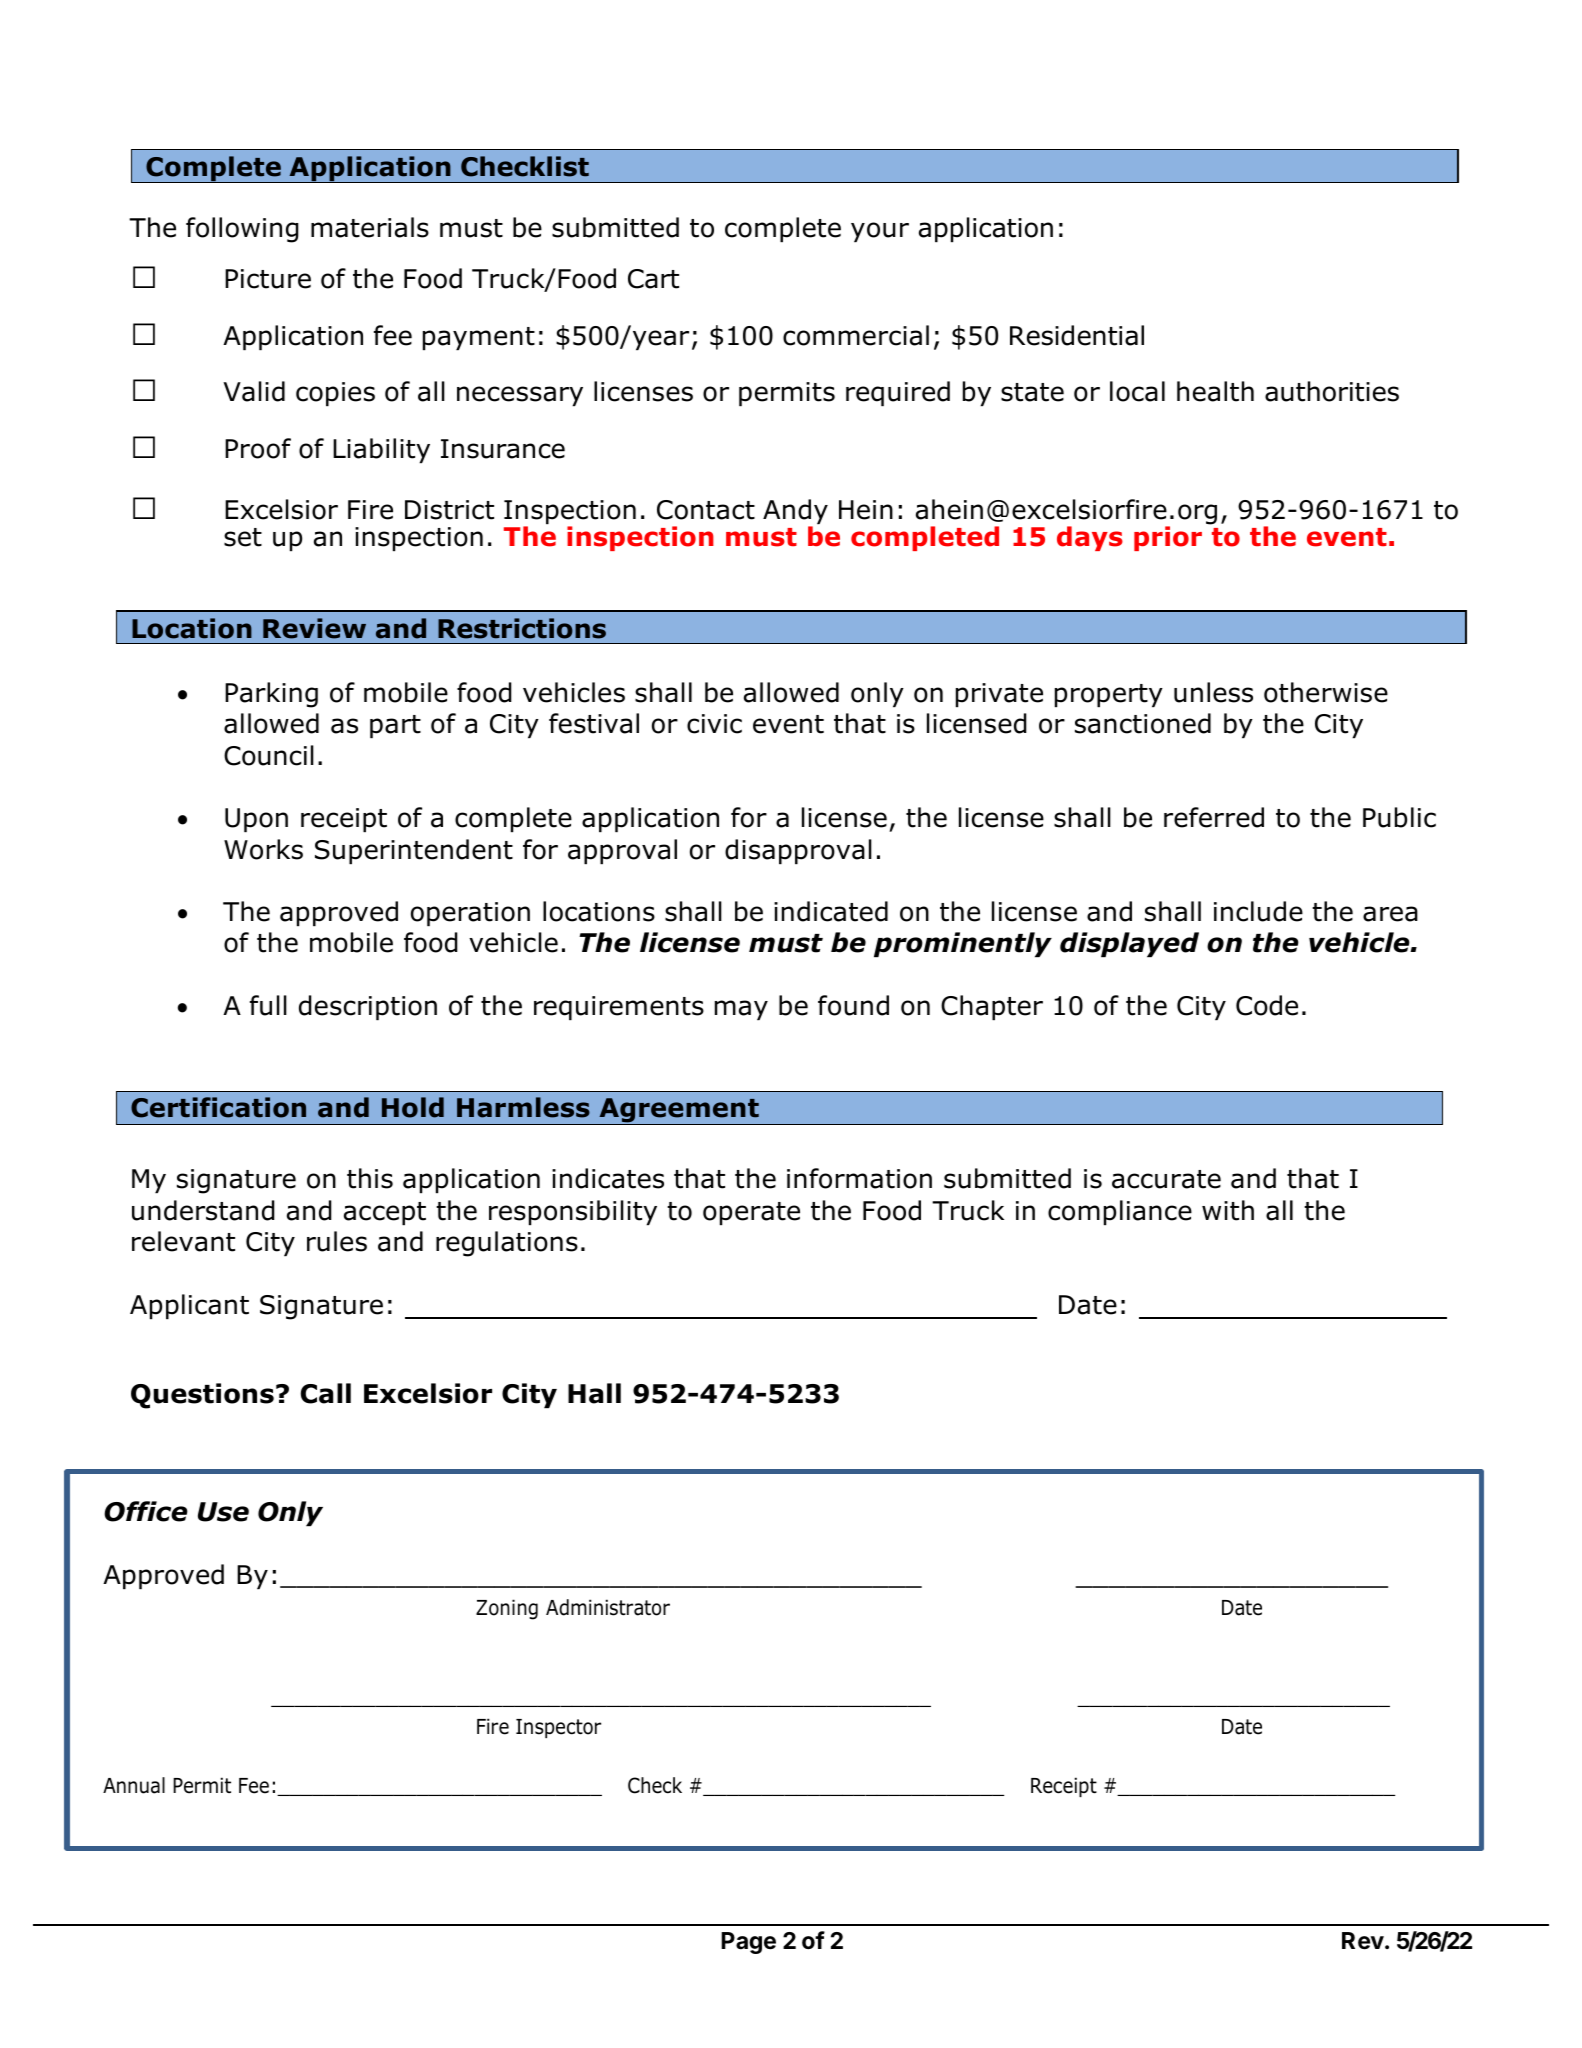 The image size is (1582, 2048). Describe the element at coordinates (256, 820) in the document. I see `Upon` at that location.
